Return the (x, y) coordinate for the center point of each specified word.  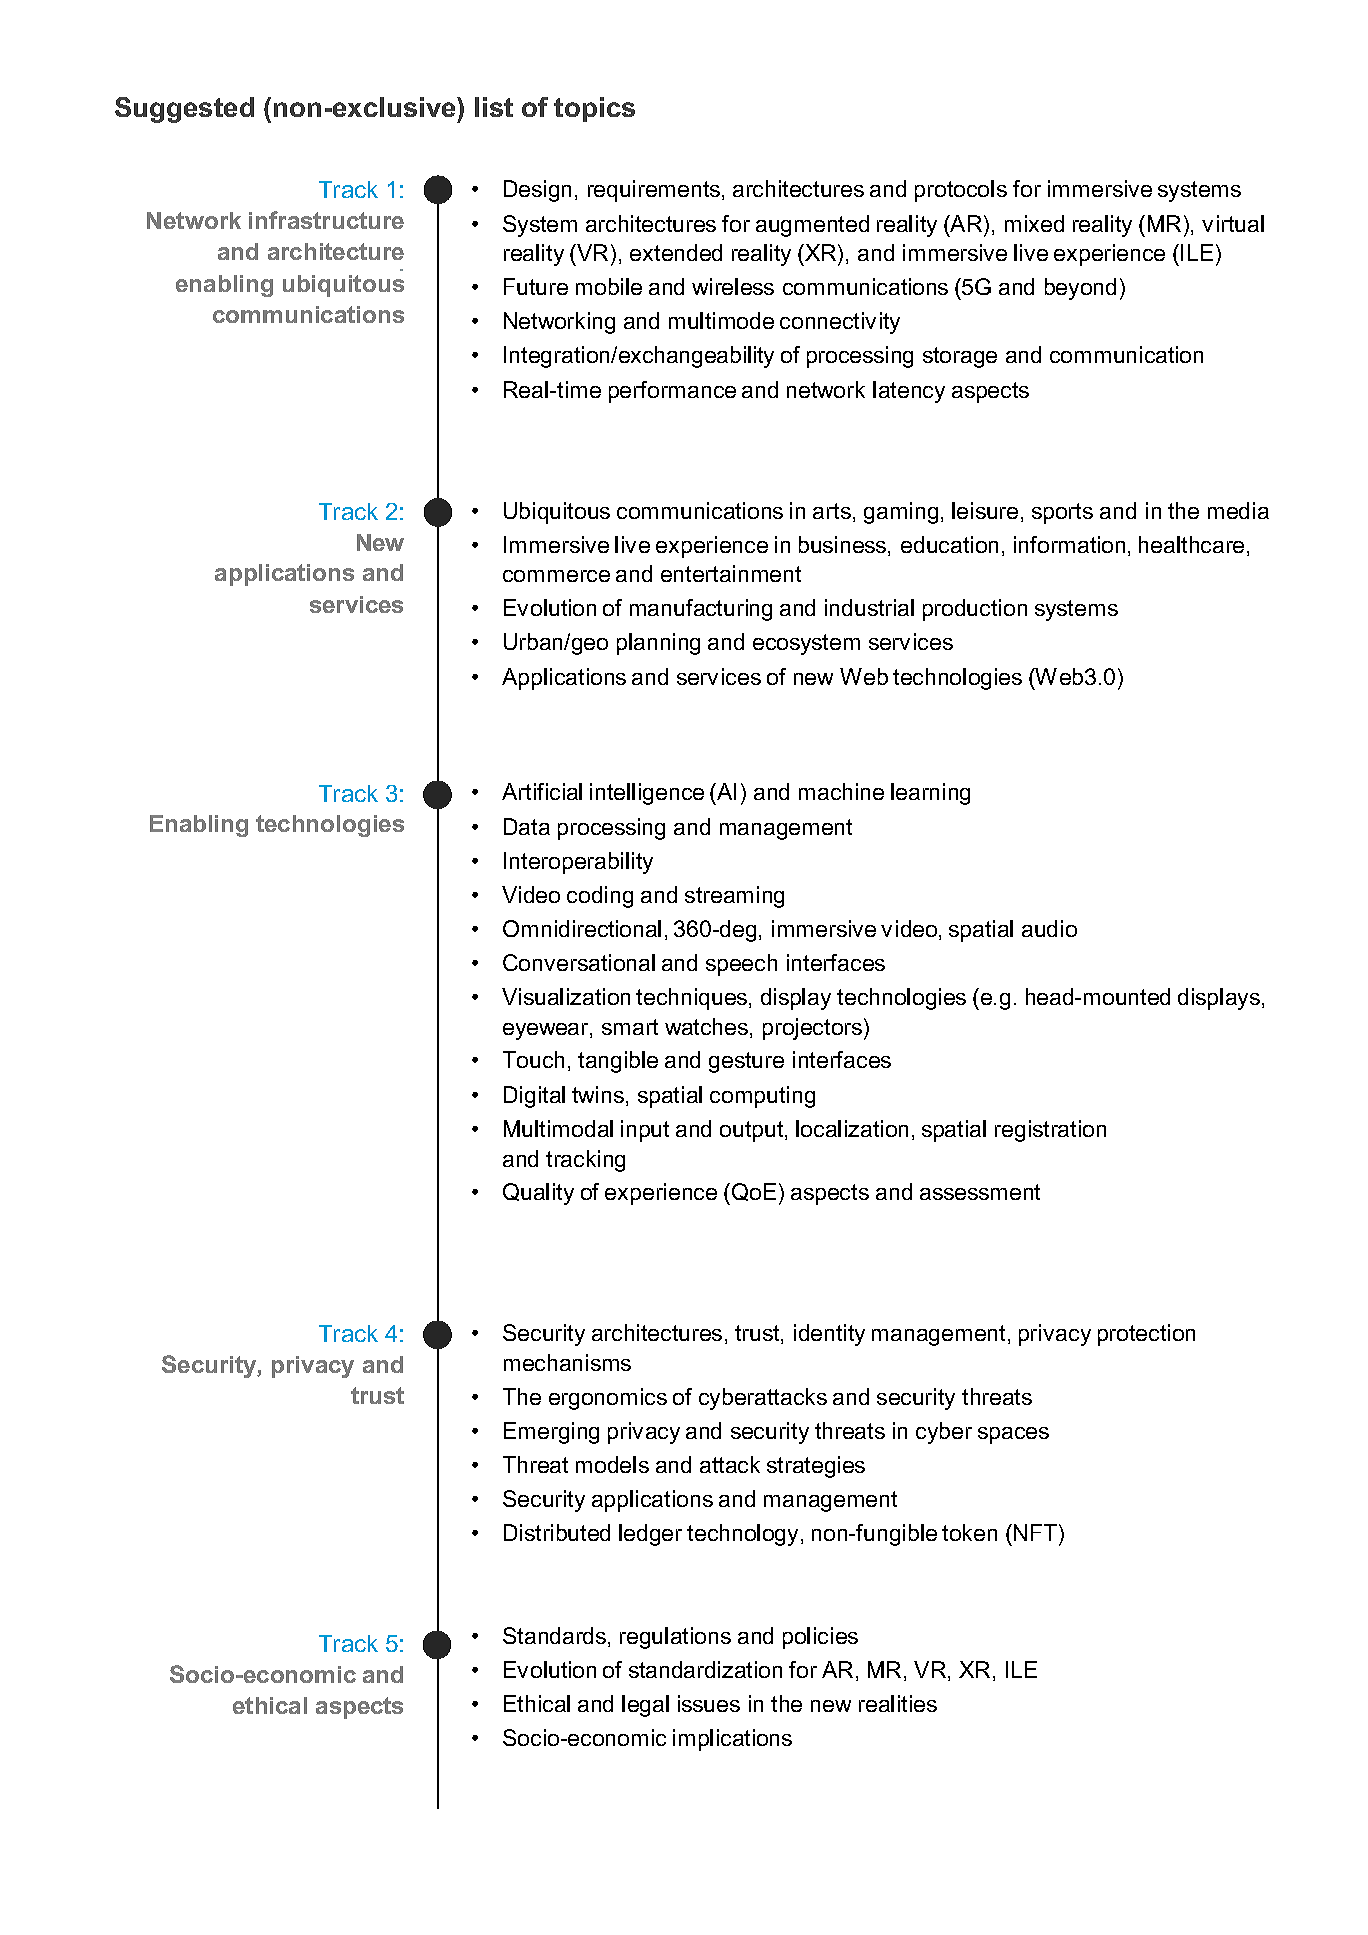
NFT (1037, 1532)
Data (527, 826)
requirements (655, 191)
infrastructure (326, 220)
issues (709, 1703)
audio (1049, 928)
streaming (734, 897)
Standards (556, 1637)
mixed (1034, 223)
